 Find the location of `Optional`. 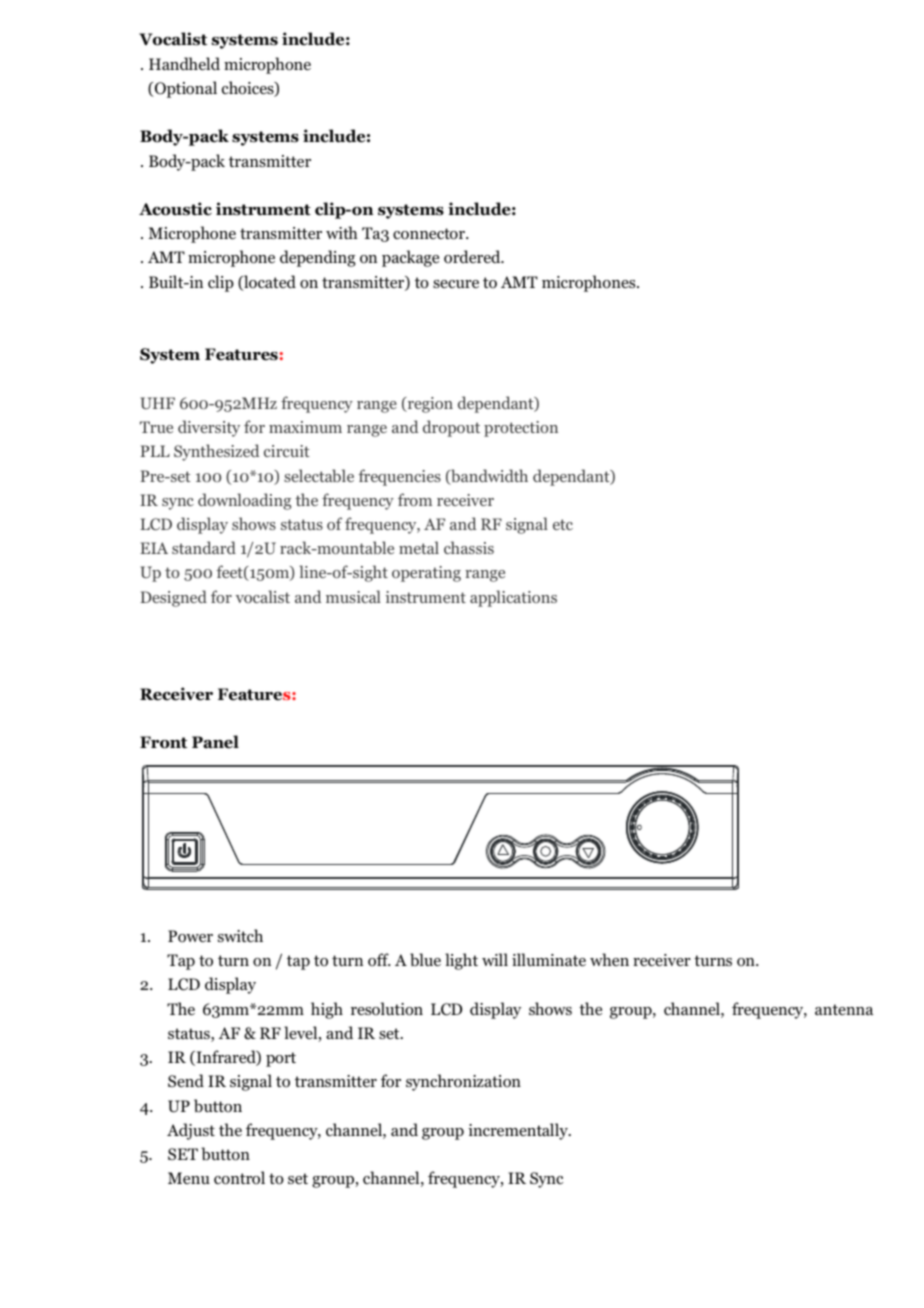

Optional is located at coordinates (184, 89).
